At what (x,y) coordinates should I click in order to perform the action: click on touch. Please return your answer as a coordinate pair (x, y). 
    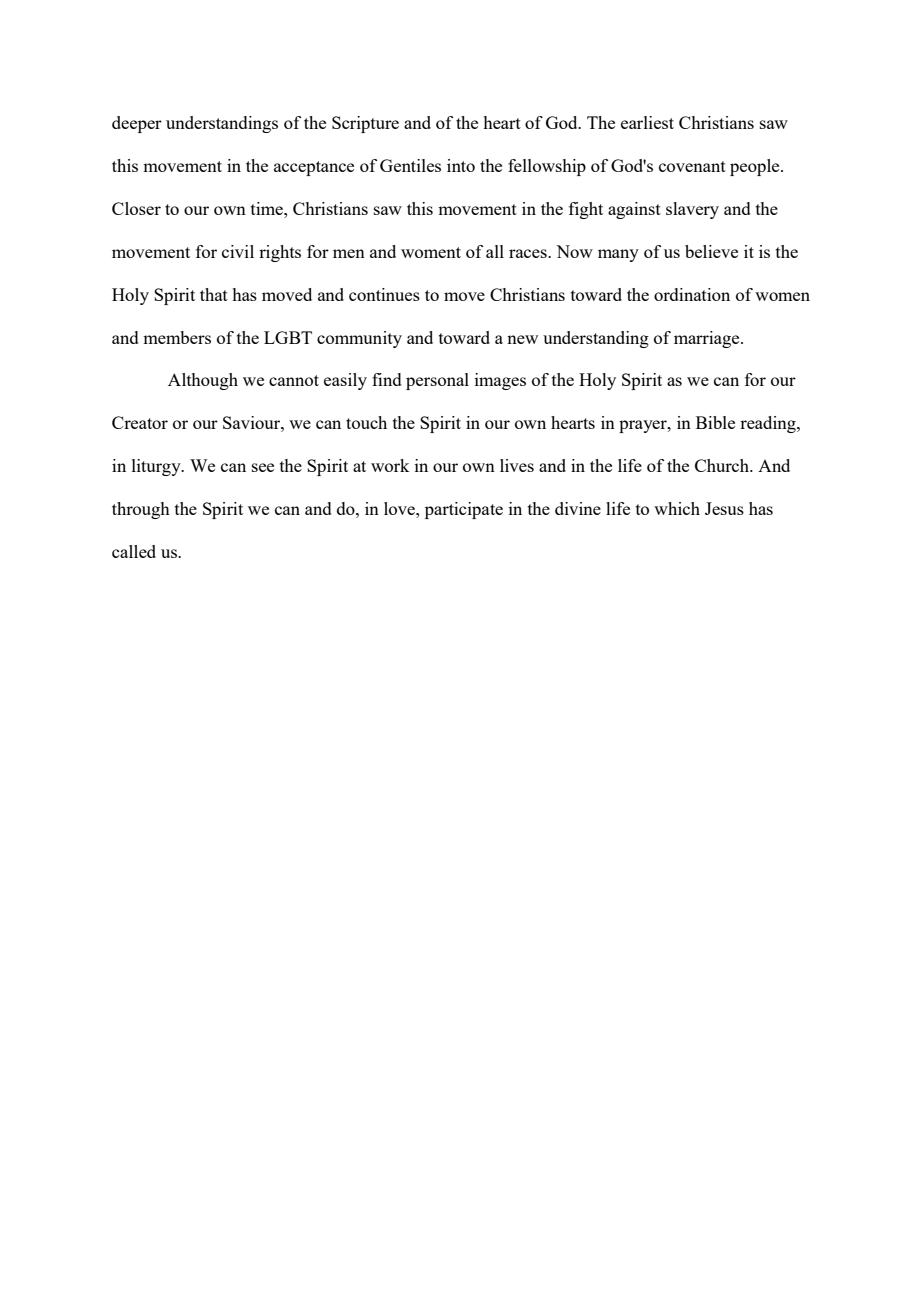
    Looking at the image, I should click on (366, 422).
